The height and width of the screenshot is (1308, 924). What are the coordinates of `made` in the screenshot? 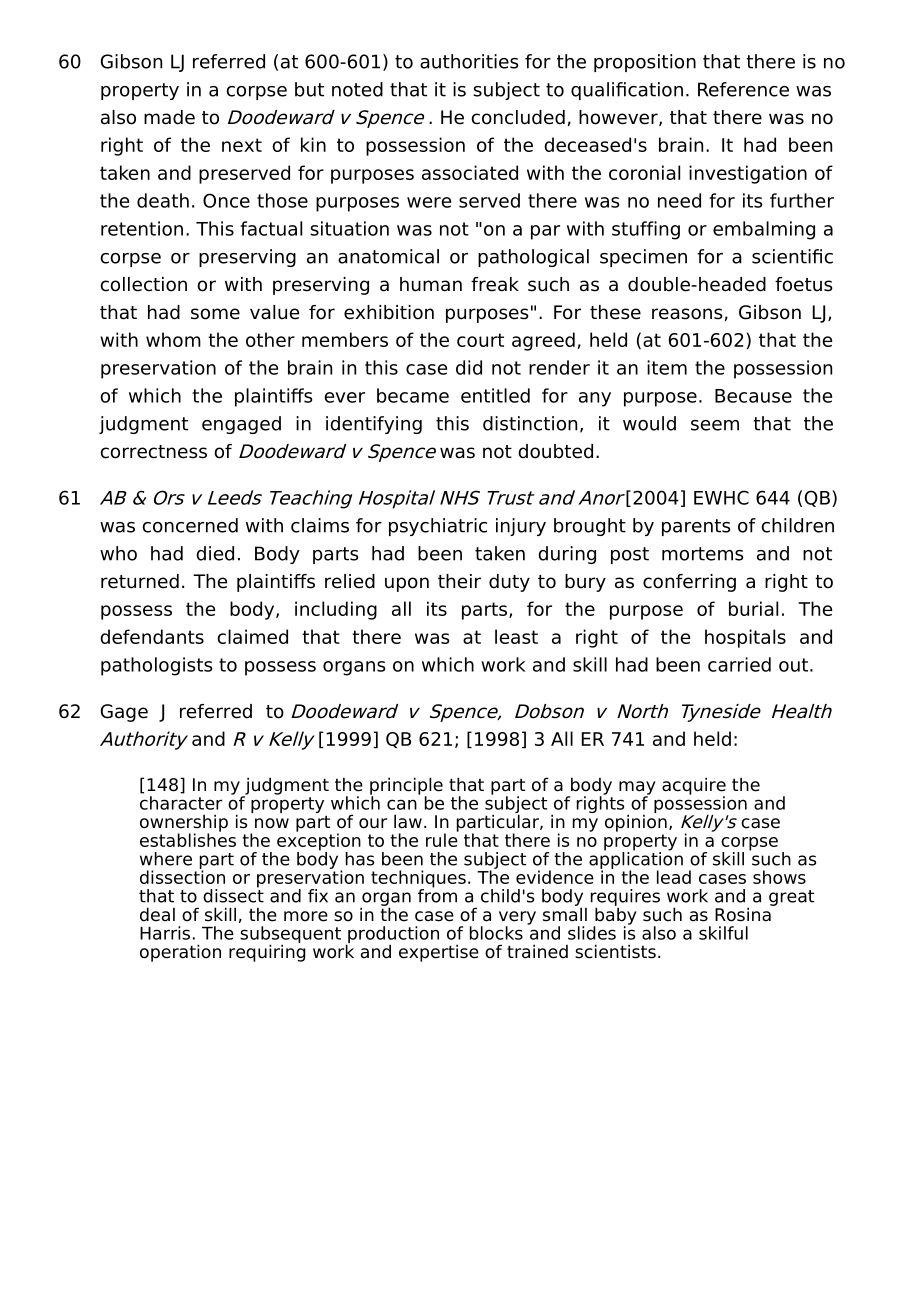 It's located at (169, 117).
